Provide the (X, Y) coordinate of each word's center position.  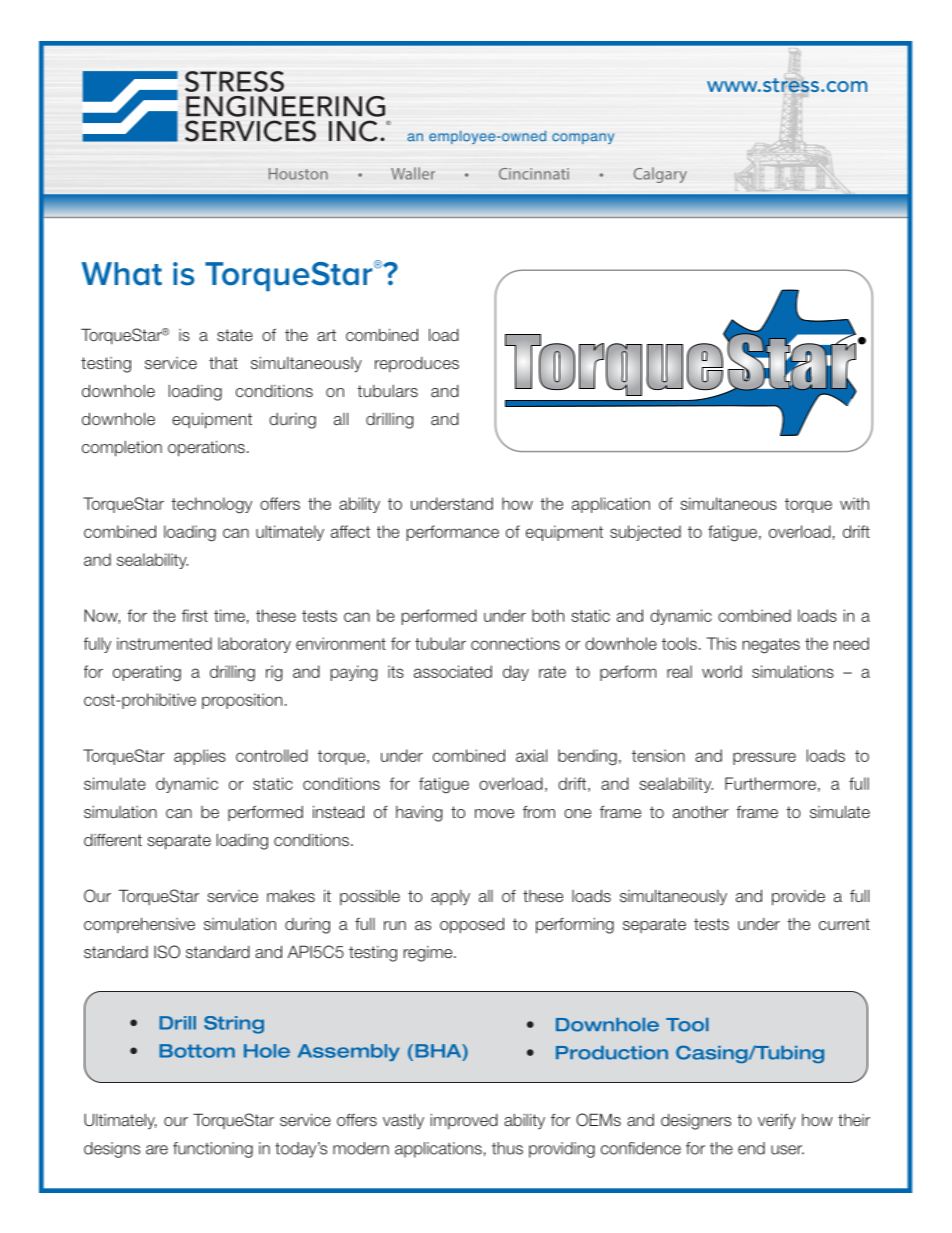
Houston (298, 174)
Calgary (660, 175)
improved (464, 1121)
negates (771, 646)
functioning (213, 1150)
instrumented (164, 643)
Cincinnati (534, 174)
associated (453, 671)
